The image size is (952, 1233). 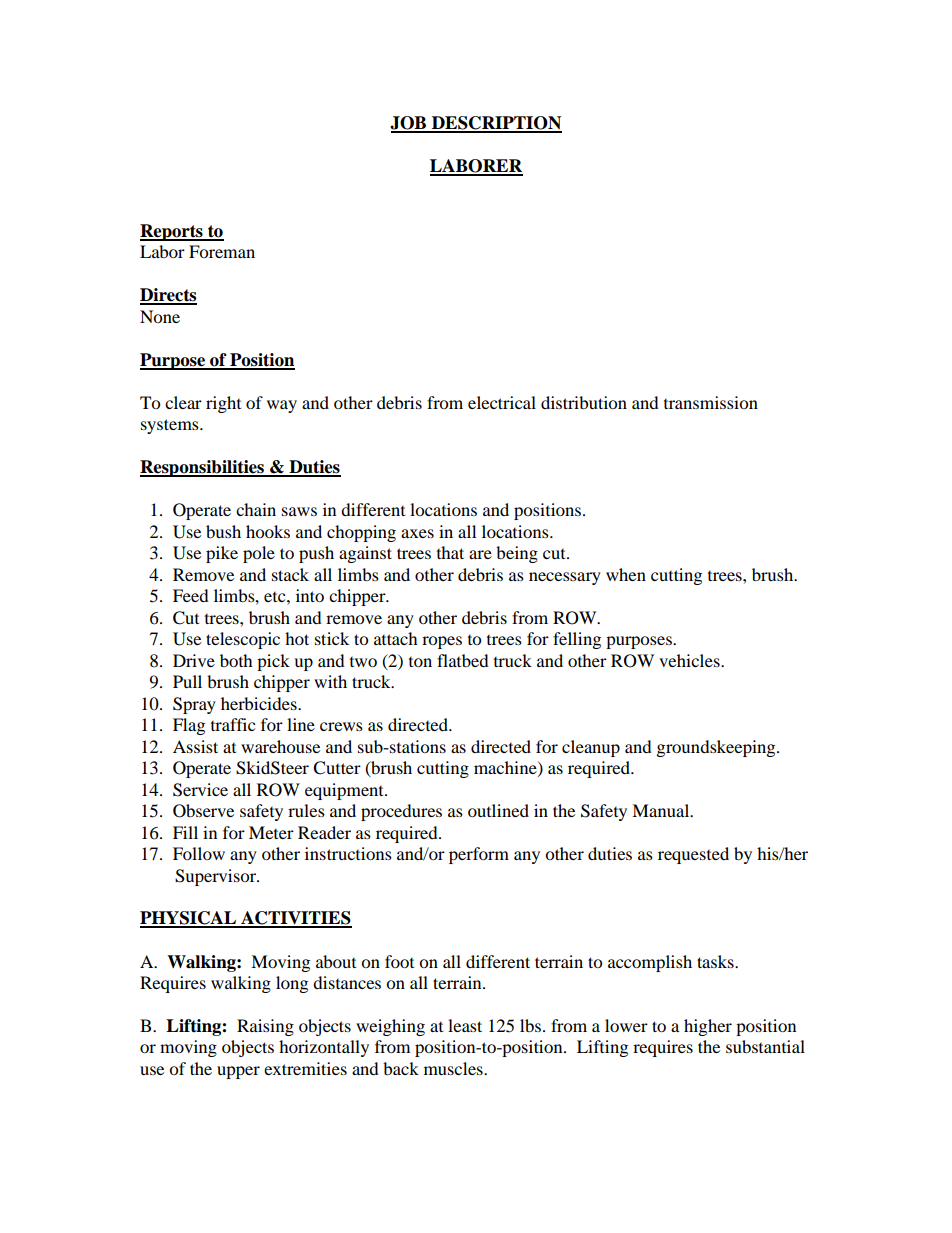 What do you see at coordinates (465, 1025) in the document?
I see `least` at bounding box center [465, 1025].
